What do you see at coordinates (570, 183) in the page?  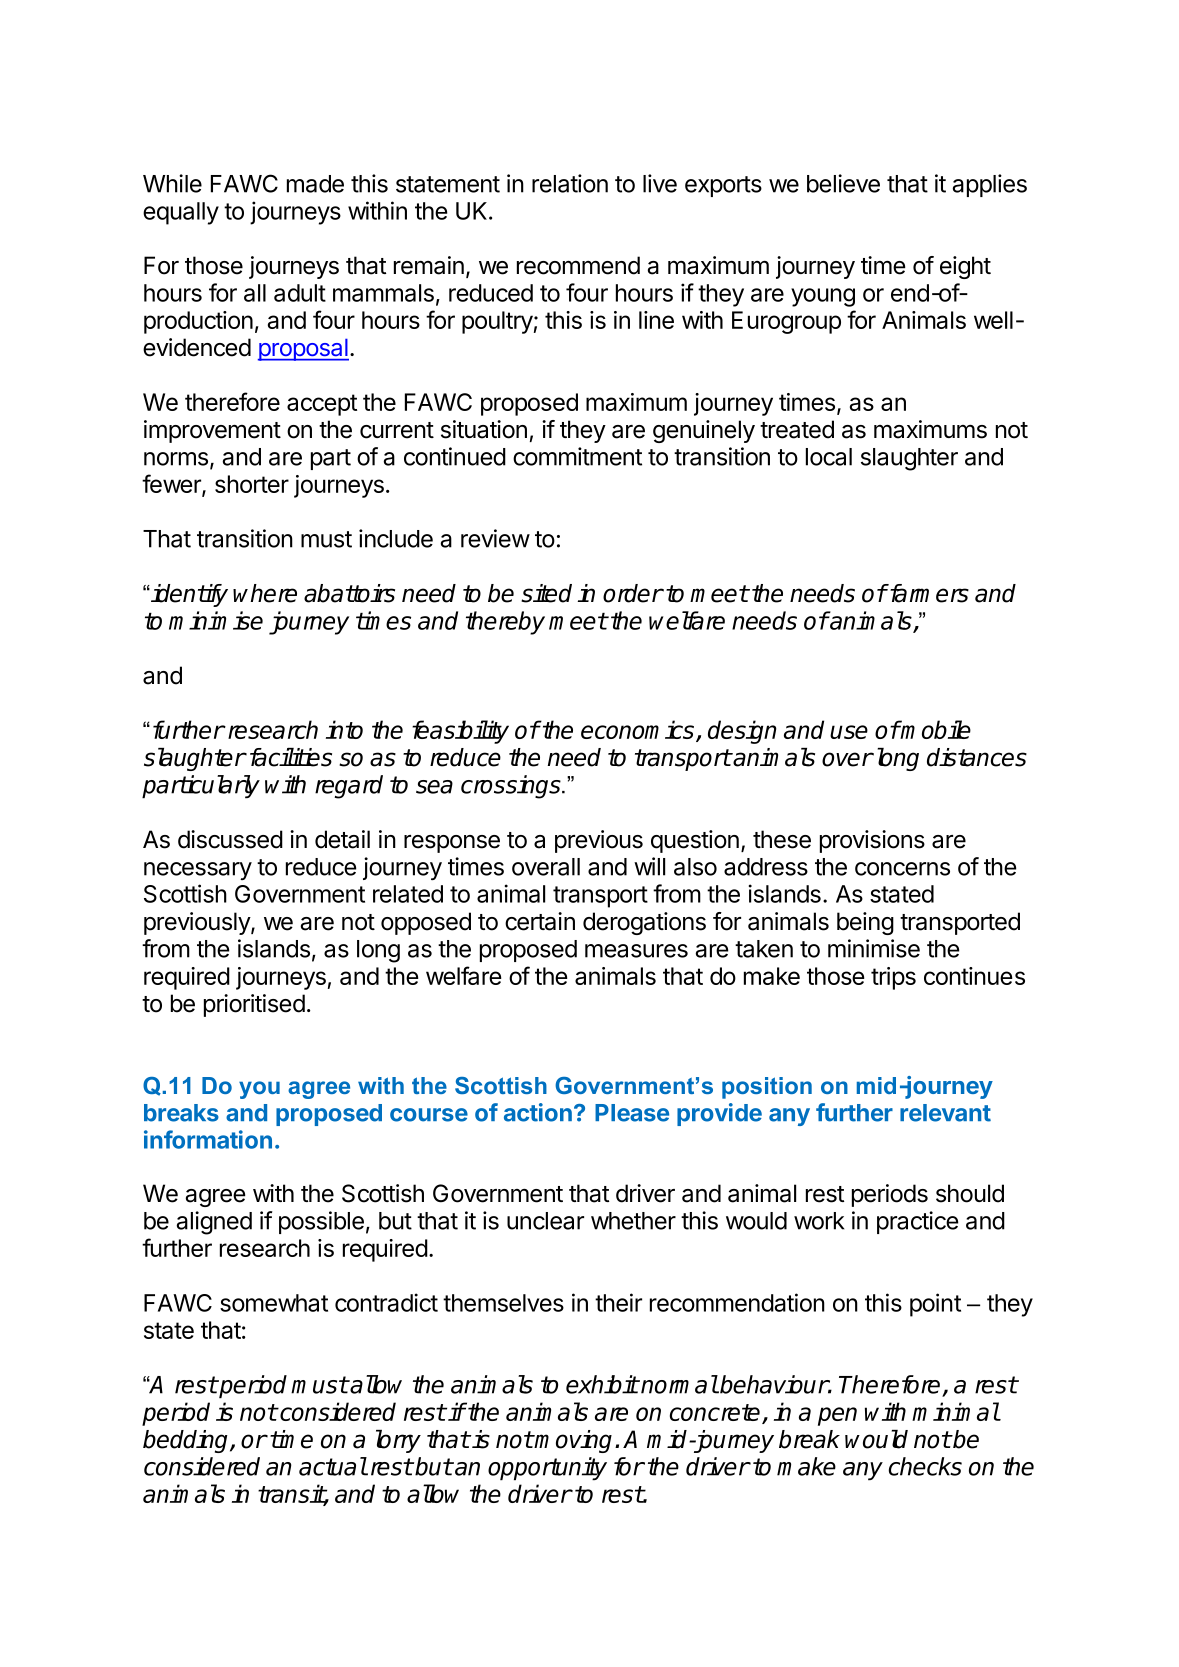 I see `relation` at bounding box center [570, 183].
